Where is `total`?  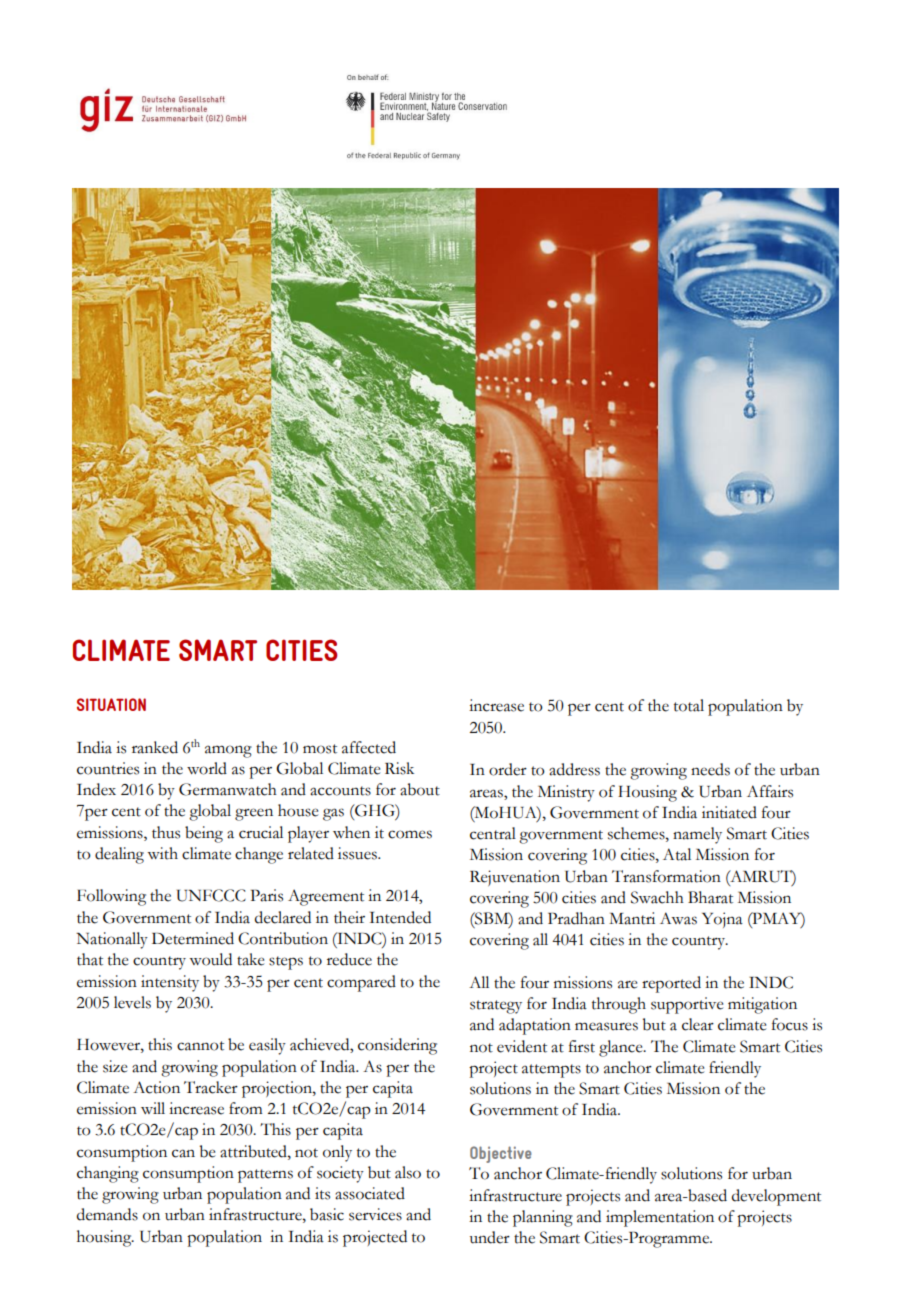
total is located at coordinates (689, 705).
